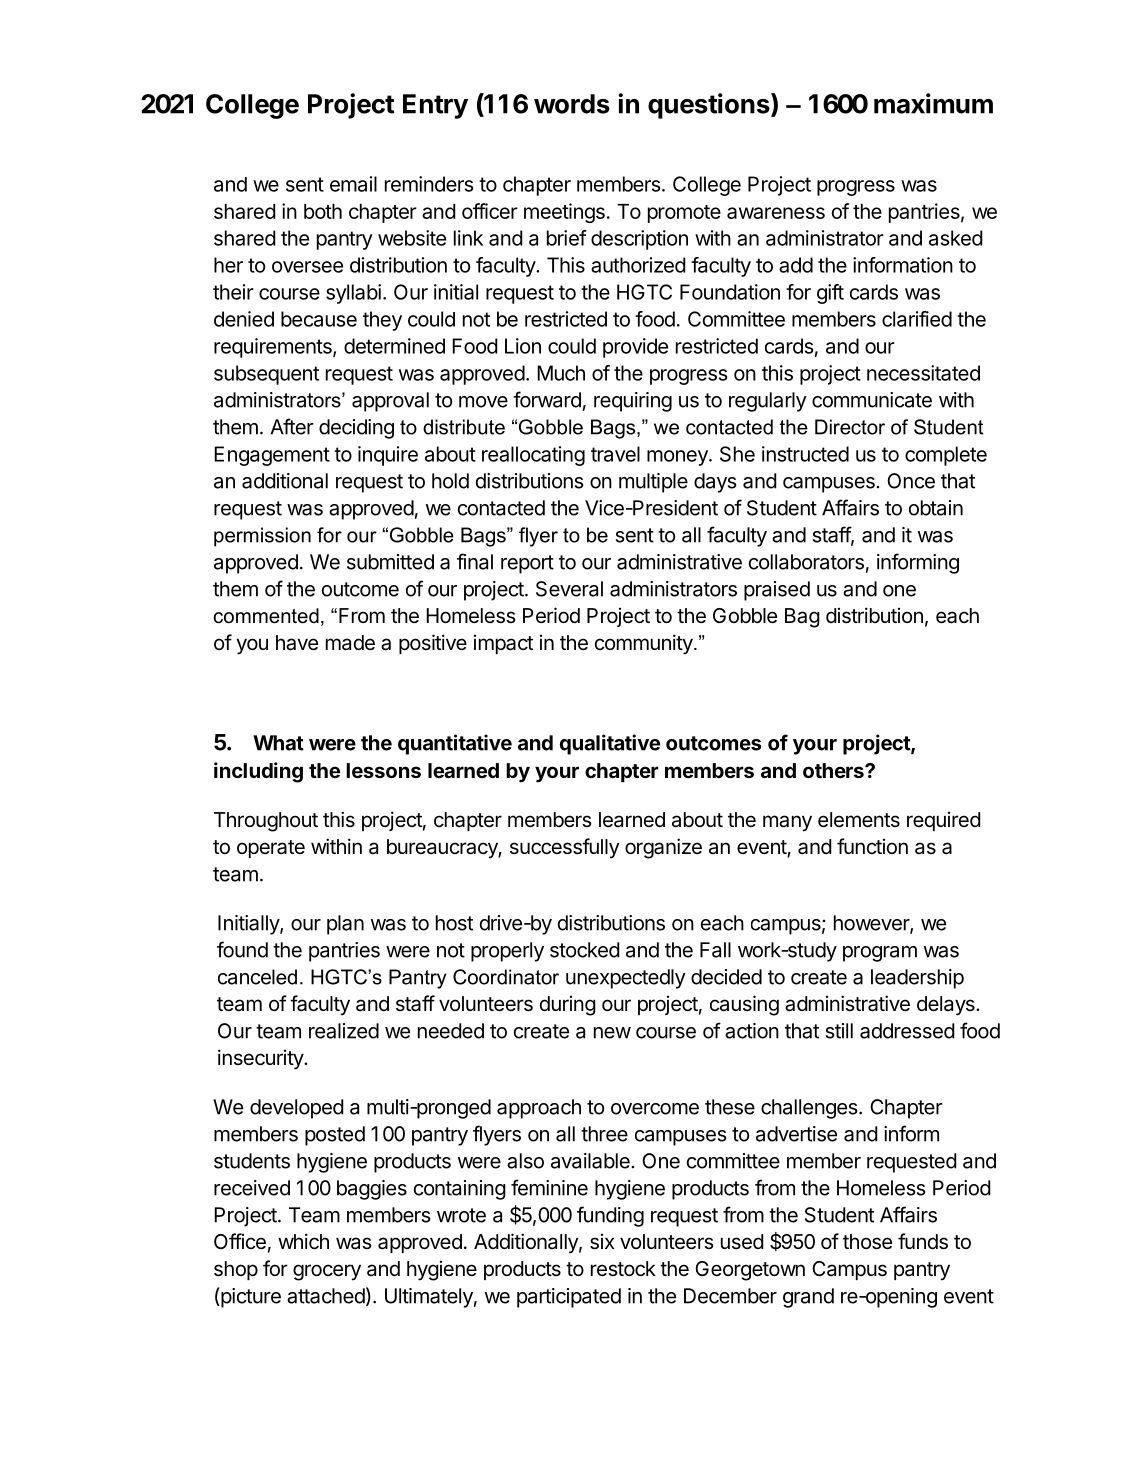 The image size is (1134, 1468). Describe the element at coordinates (327, 1272) in the document. I see `grocery` at that location.
